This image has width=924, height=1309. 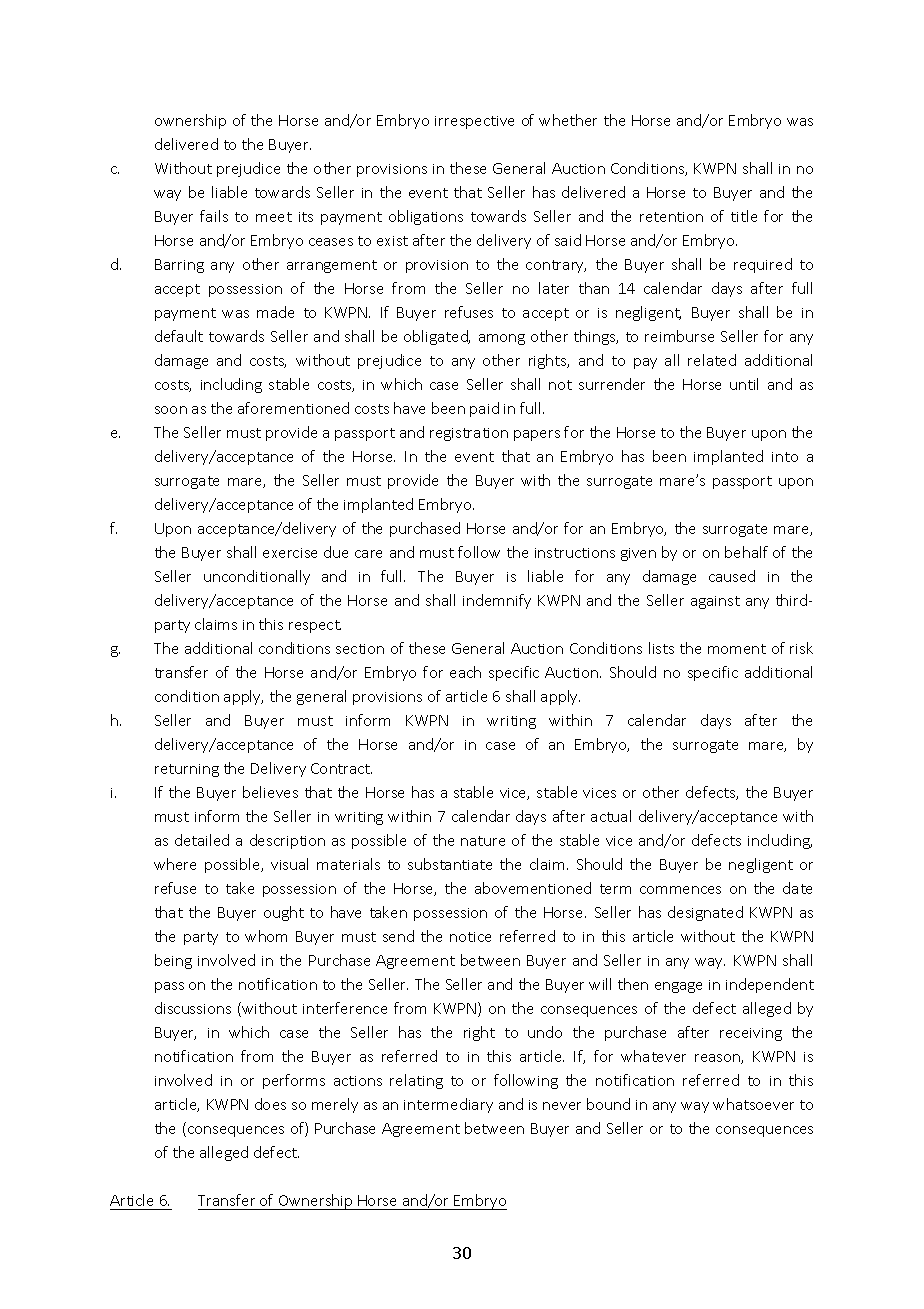 What do you see at coordinates (416, 1081) in the image?
I see `relating` at bounding box center [416, 1081].
